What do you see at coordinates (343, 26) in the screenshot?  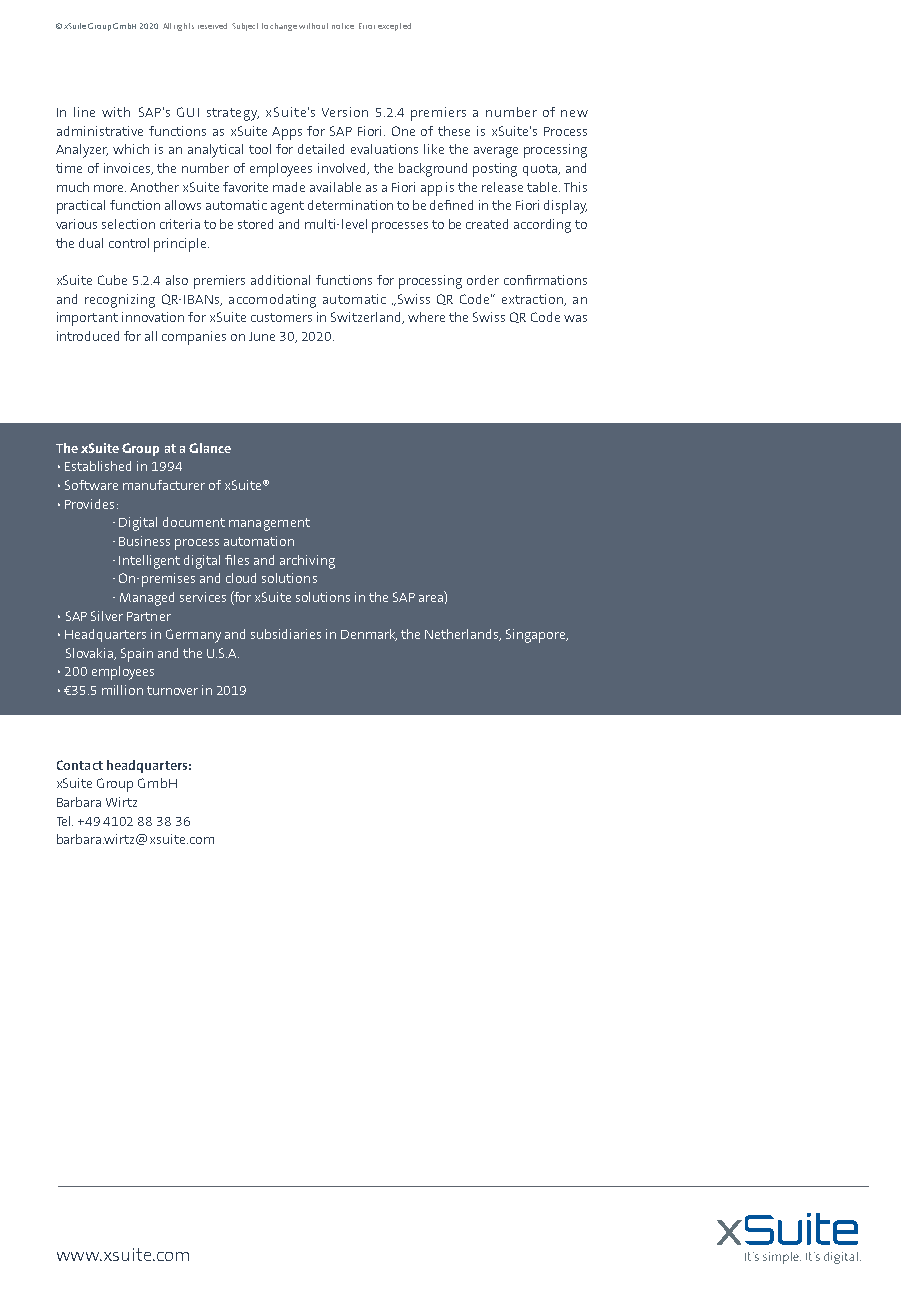 I see `notice` at bounding box center [343, 26].
